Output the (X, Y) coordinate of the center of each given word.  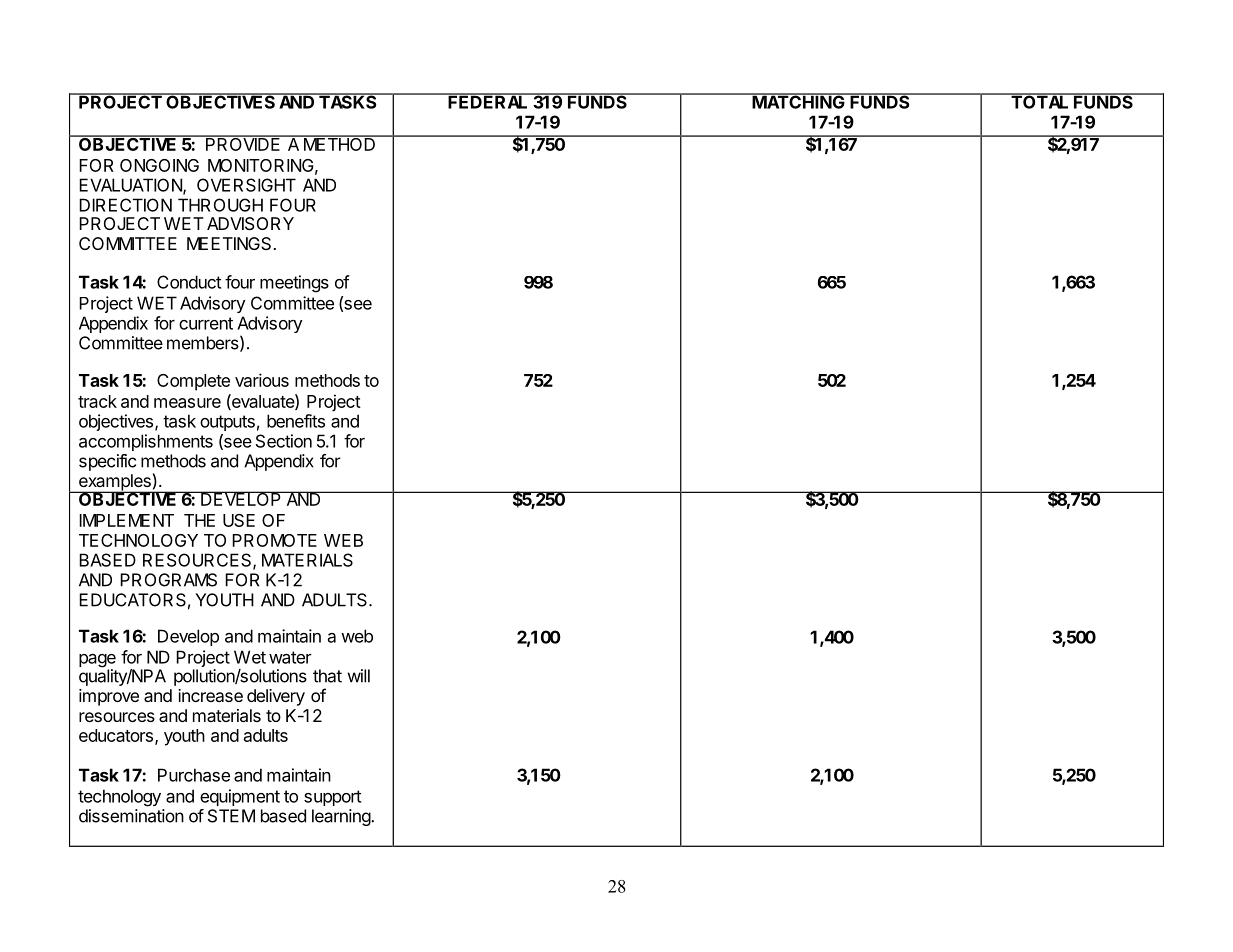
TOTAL (1040, 101)
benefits (296, 421)
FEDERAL (488, 101)
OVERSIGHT (246, 185)
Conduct (189, 282)
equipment (240, 797)
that (327, 676)
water (290, 657)
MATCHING (798, 101)
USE (239, 520)
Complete (193, 382)
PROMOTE (274, 540)
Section (284, 441)
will (359, 676)
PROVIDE (243, 143)
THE (199, 520)
